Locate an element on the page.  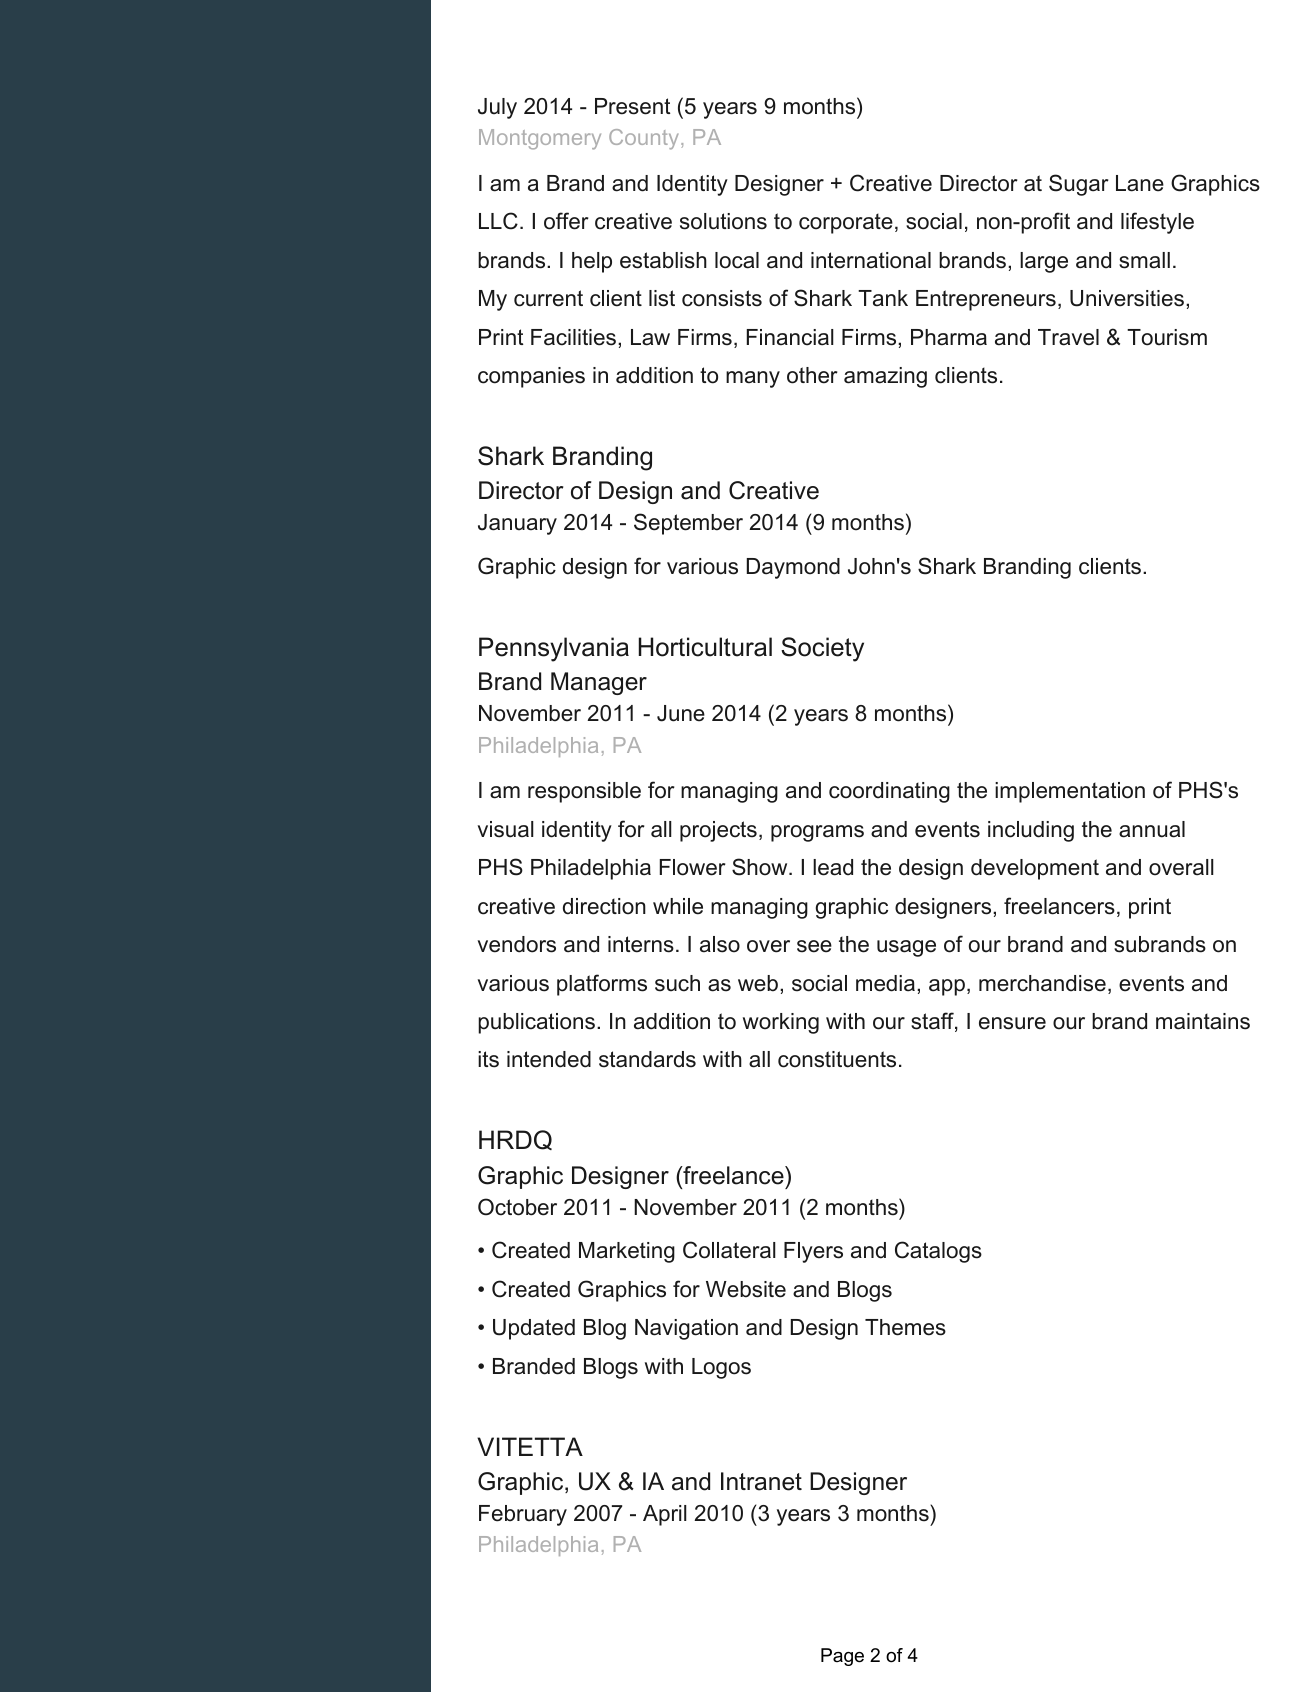
Society is located at coordinates (822, 649).
